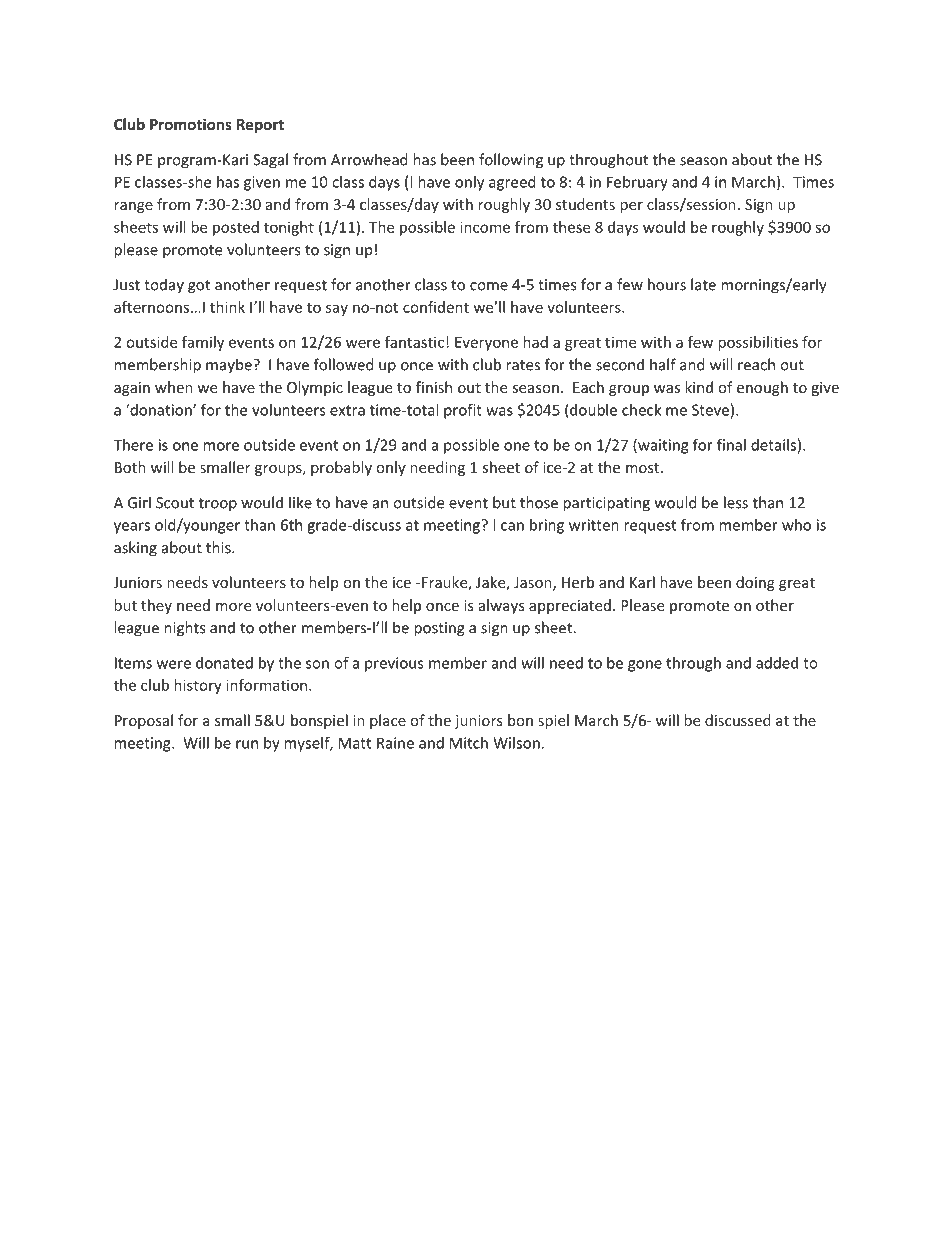  I want to click on maybe, so click(230, 366).
